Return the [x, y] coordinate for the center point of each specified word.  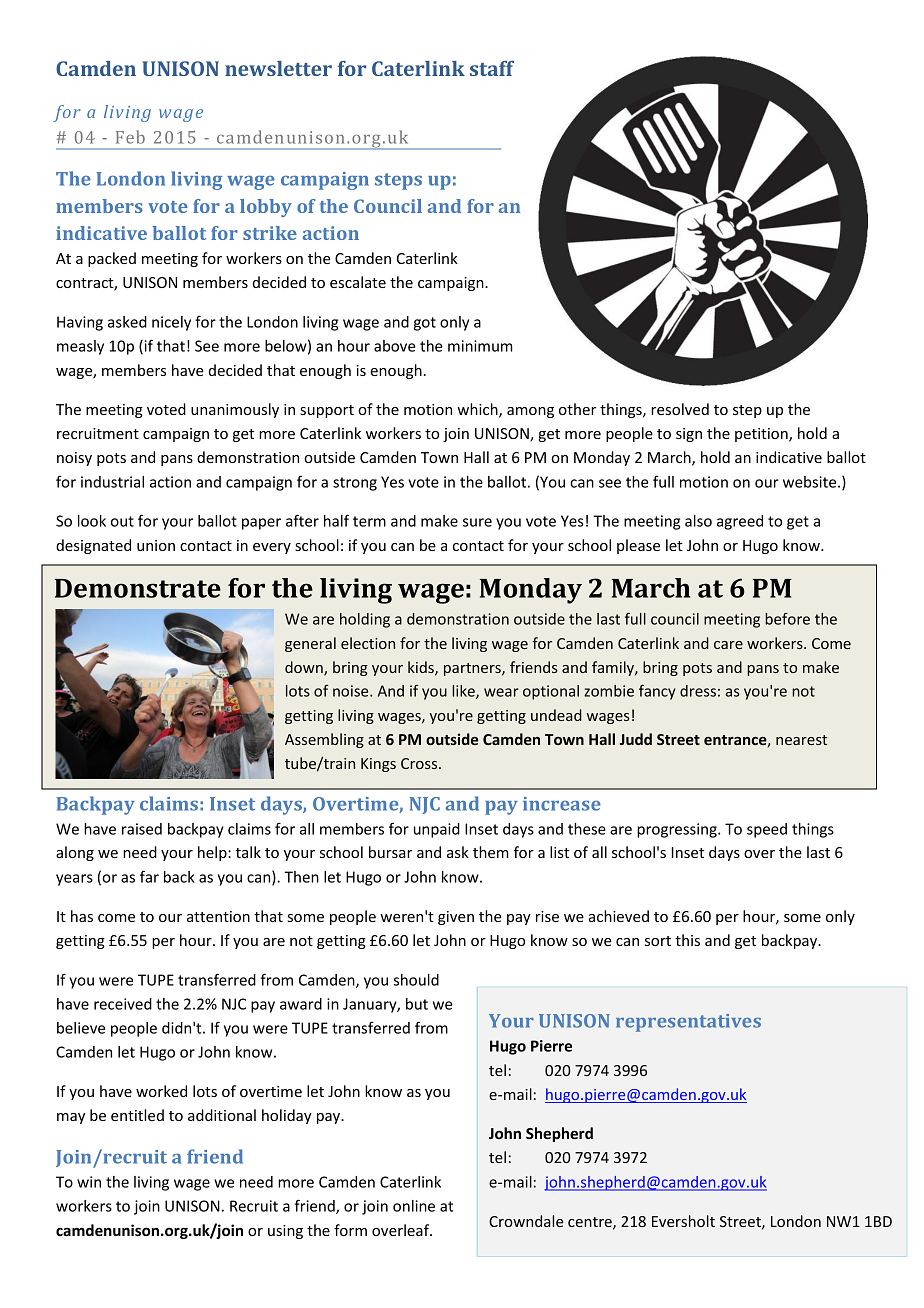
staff [492, 68]
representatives [688, 1023]
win [89, 1182]
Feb [130, 137]
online [414, 1206]
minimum [480, 346]
